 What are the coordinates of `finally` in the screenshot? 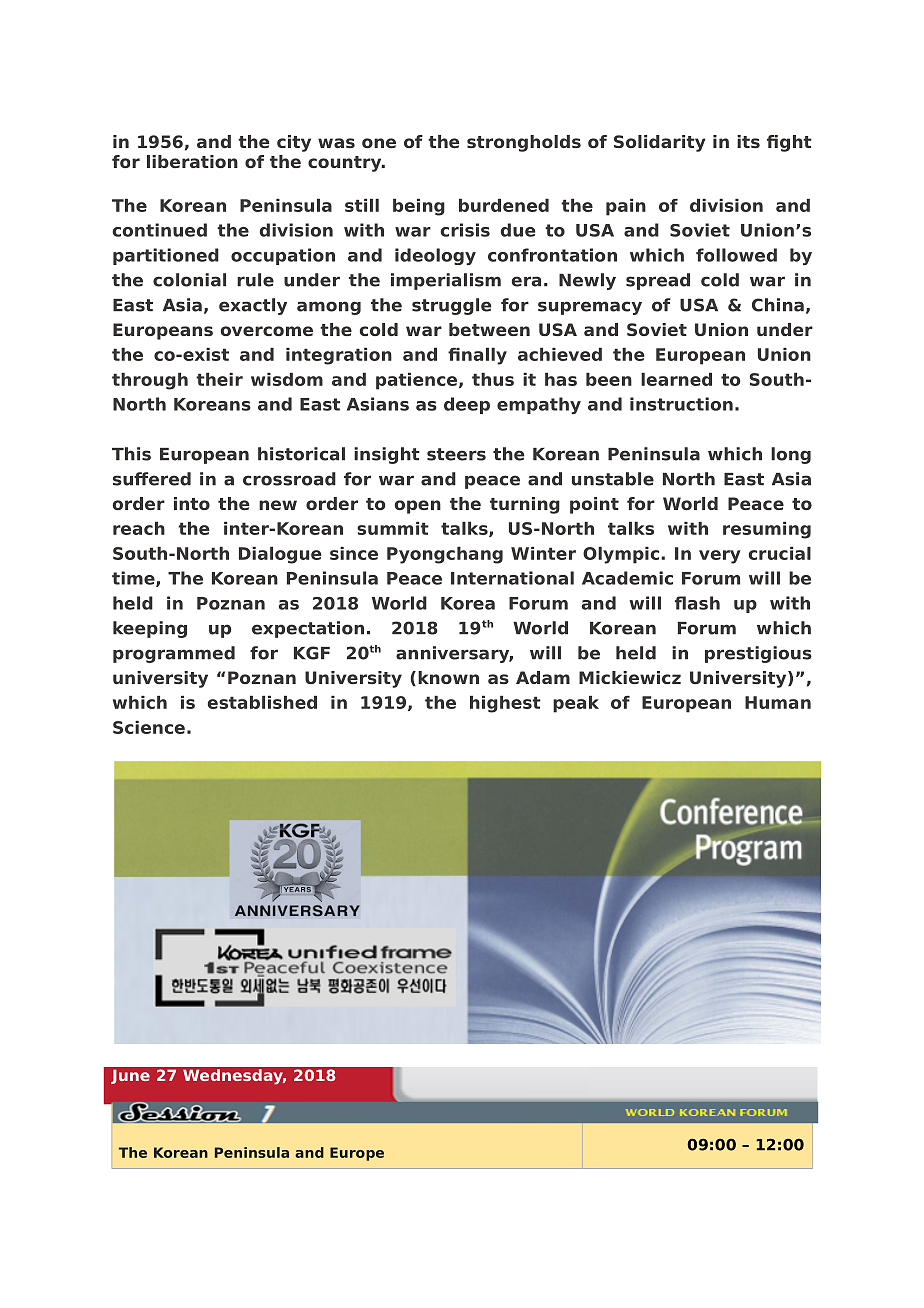 It's located at (477, 356).
